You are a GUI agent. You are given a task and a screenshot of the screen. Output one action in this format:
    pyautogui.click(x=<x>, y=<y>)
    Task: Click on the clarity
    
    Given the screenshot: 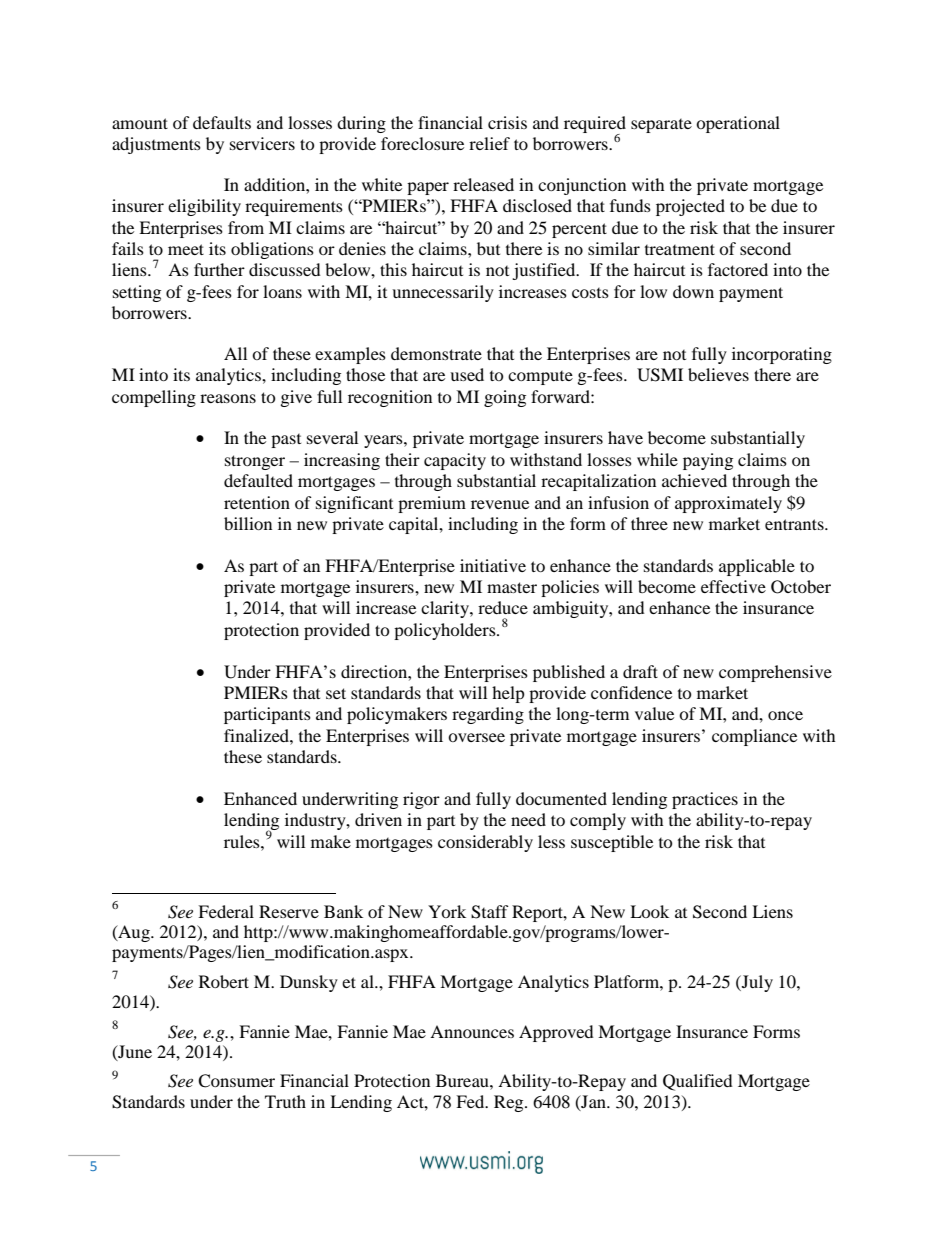 What is the action you would take?
    pyautogui.click(x=446, y=609)
